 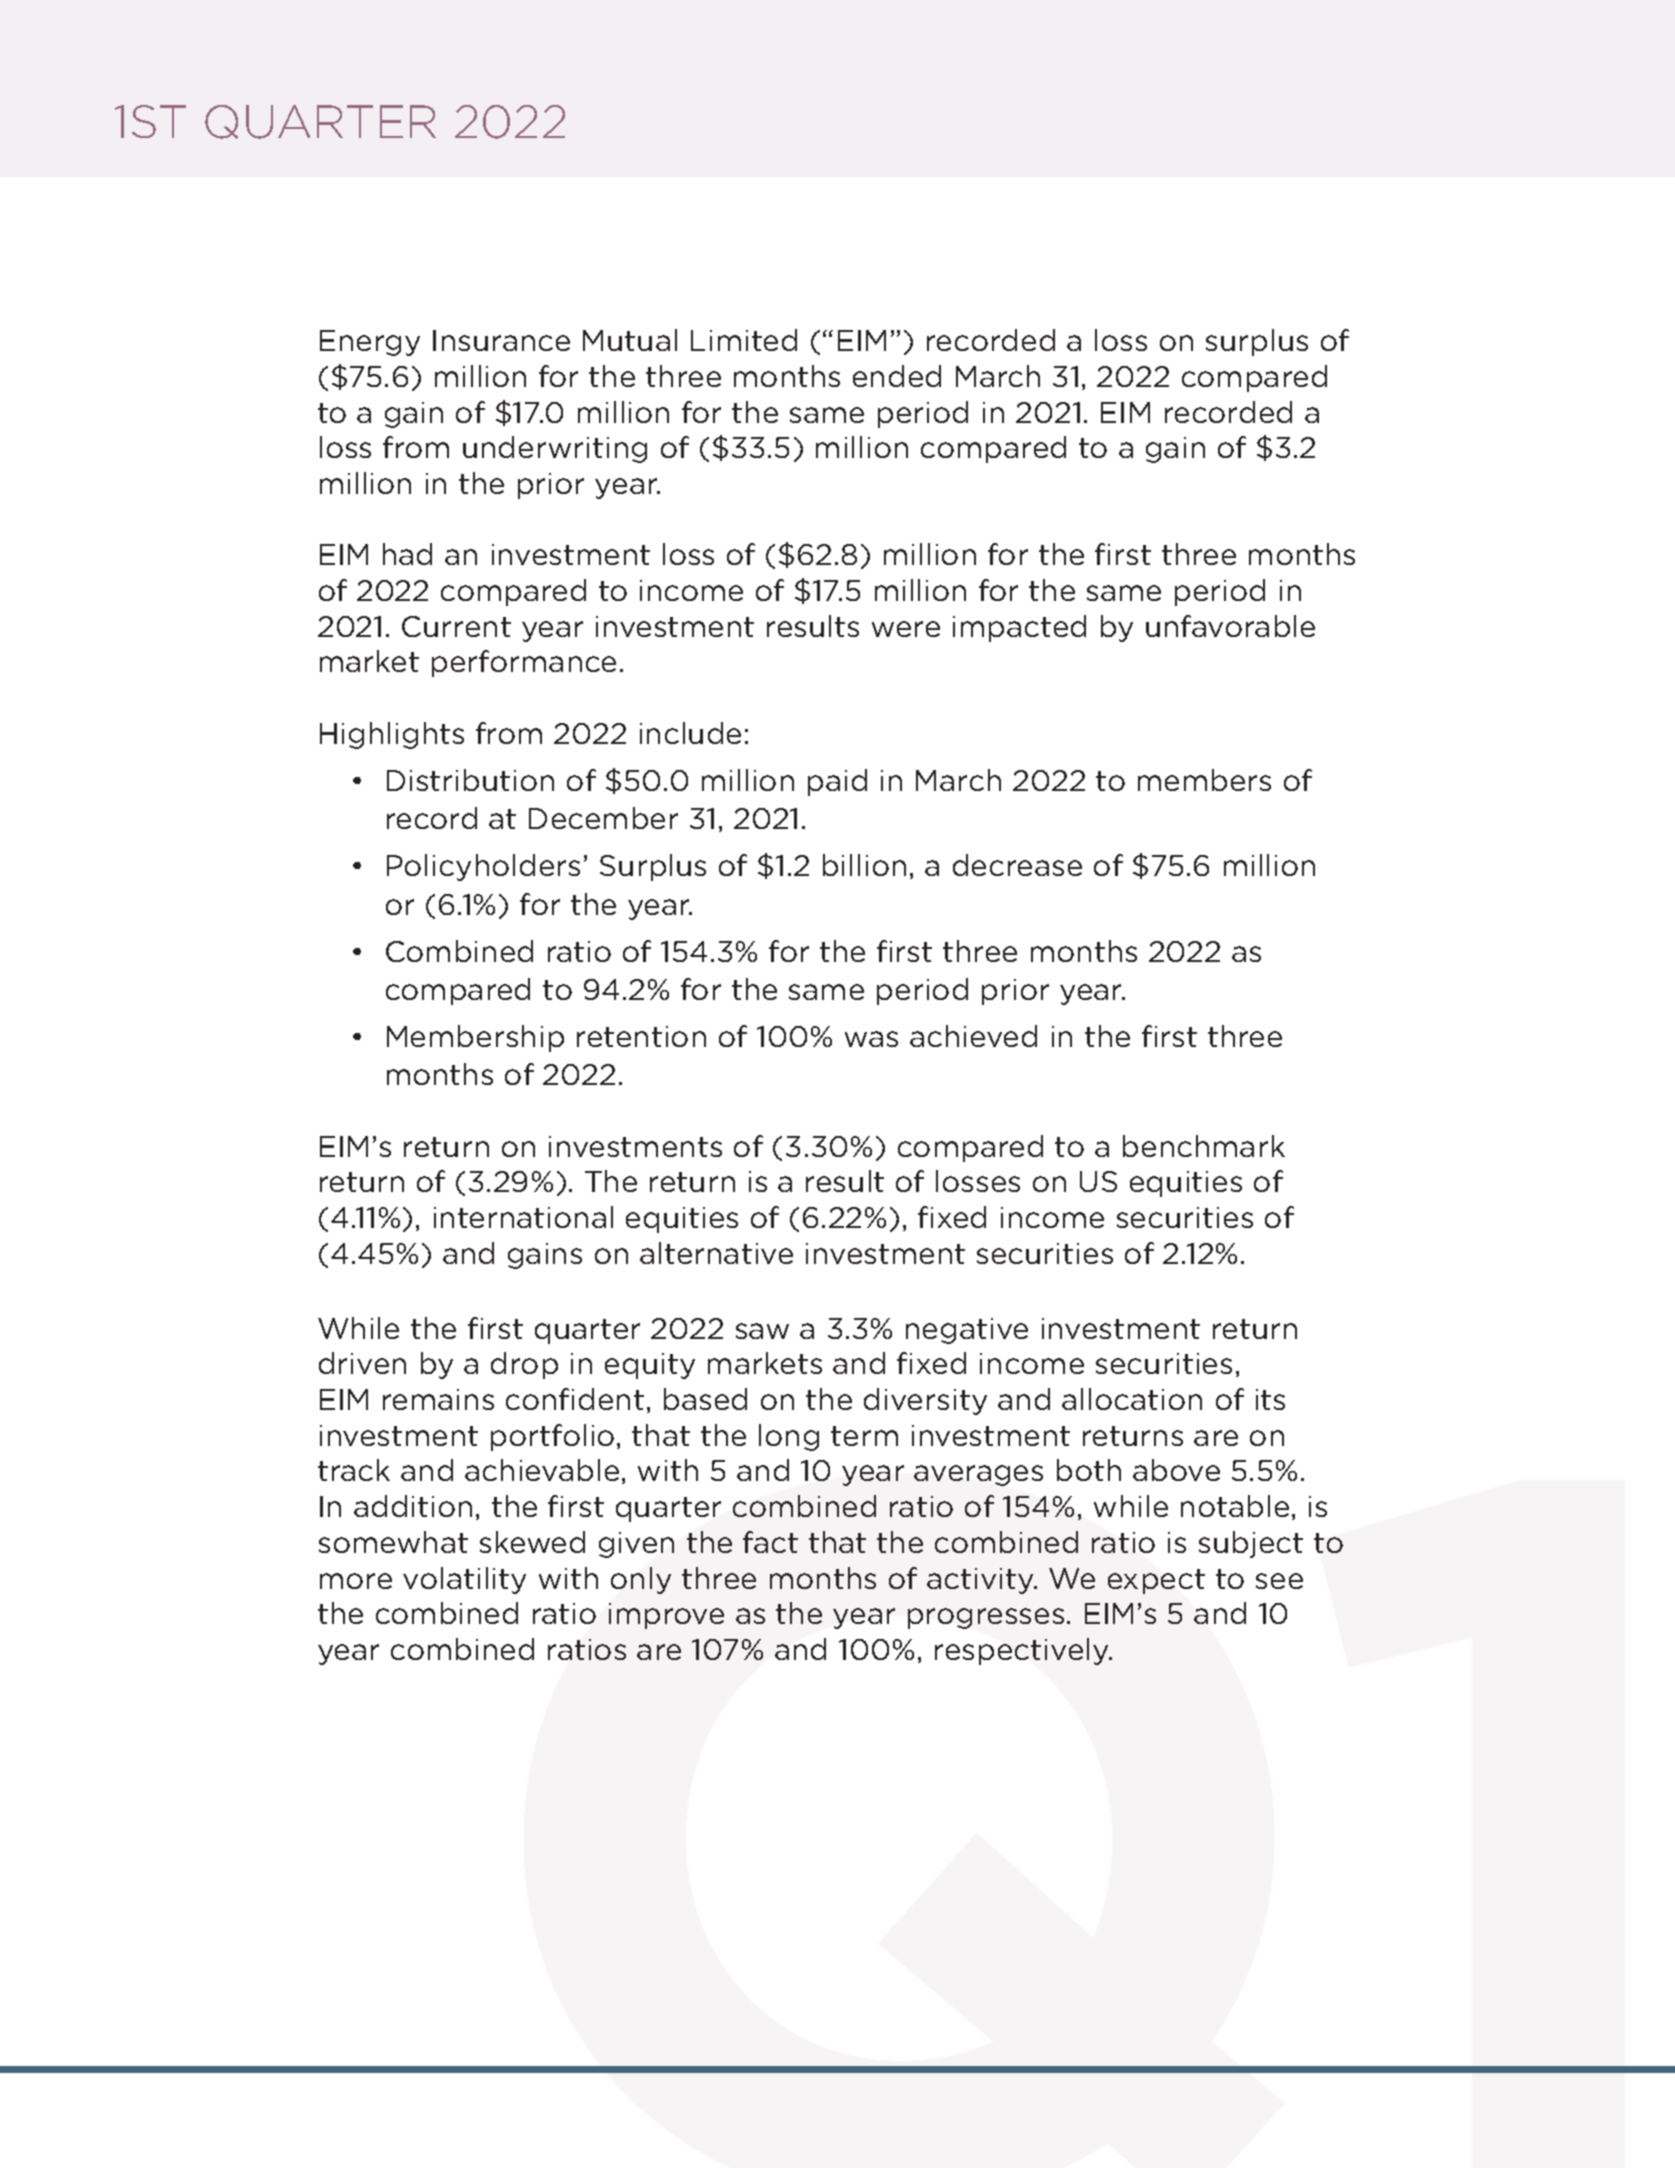 What do you see at coordinates (1156, 1581) in the screenshot?
I see `expect` at bounding box center [1156, 1581].
